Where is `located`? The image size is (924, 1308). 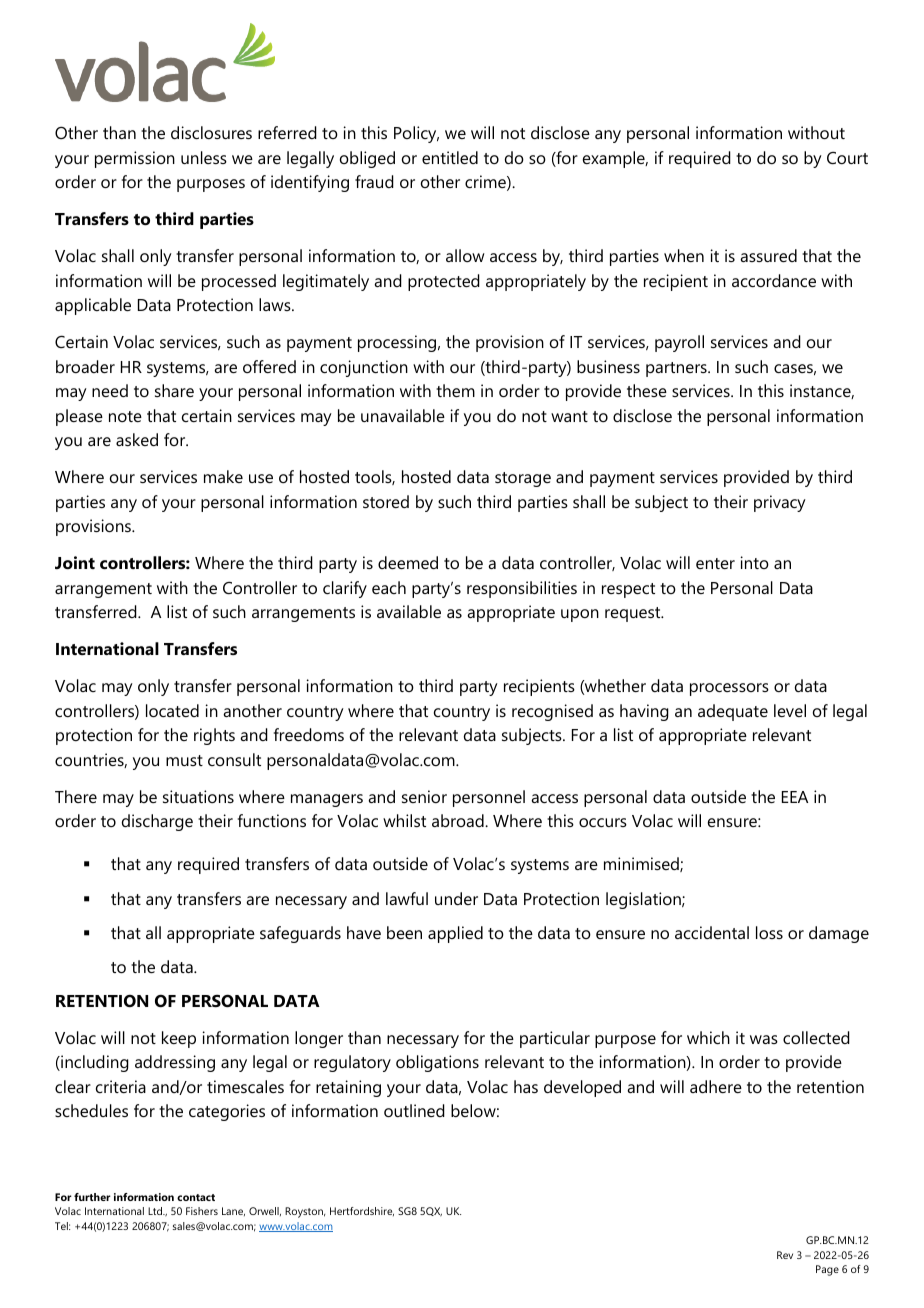 located is located at coordinates (172, 710).
